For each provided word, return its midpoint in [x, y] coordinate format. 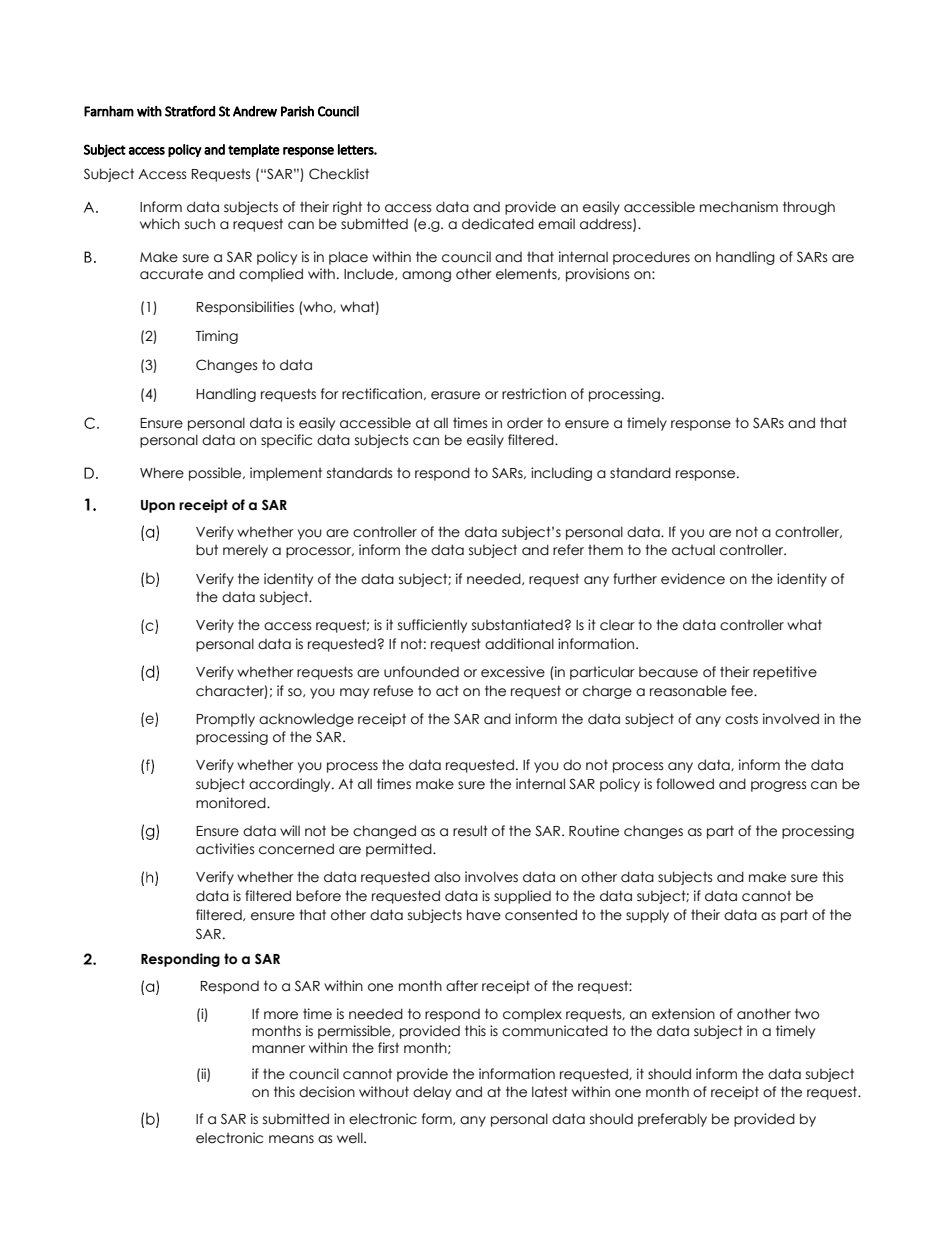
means [291, 1139]
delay [432, 1093]
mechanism [739, 207]
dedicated [498, 224]
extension [683, 1014]
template [254, 150]
